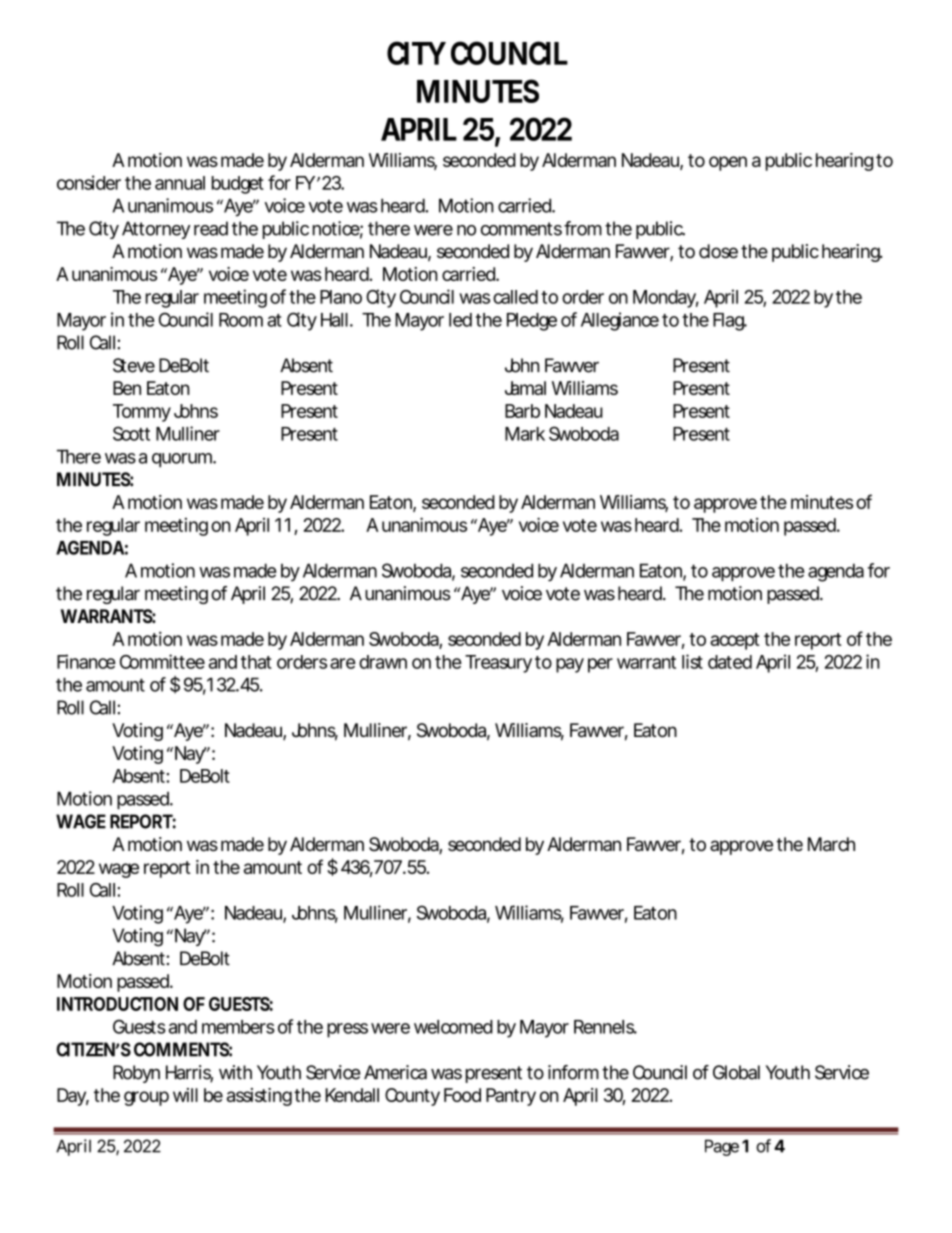 Image resolution: width=952 pixels, height=1233 pixels. What do you see at coordinates (462, 1095) in the screenshot?
I see `Food` at bounding box center [462, 1095].
